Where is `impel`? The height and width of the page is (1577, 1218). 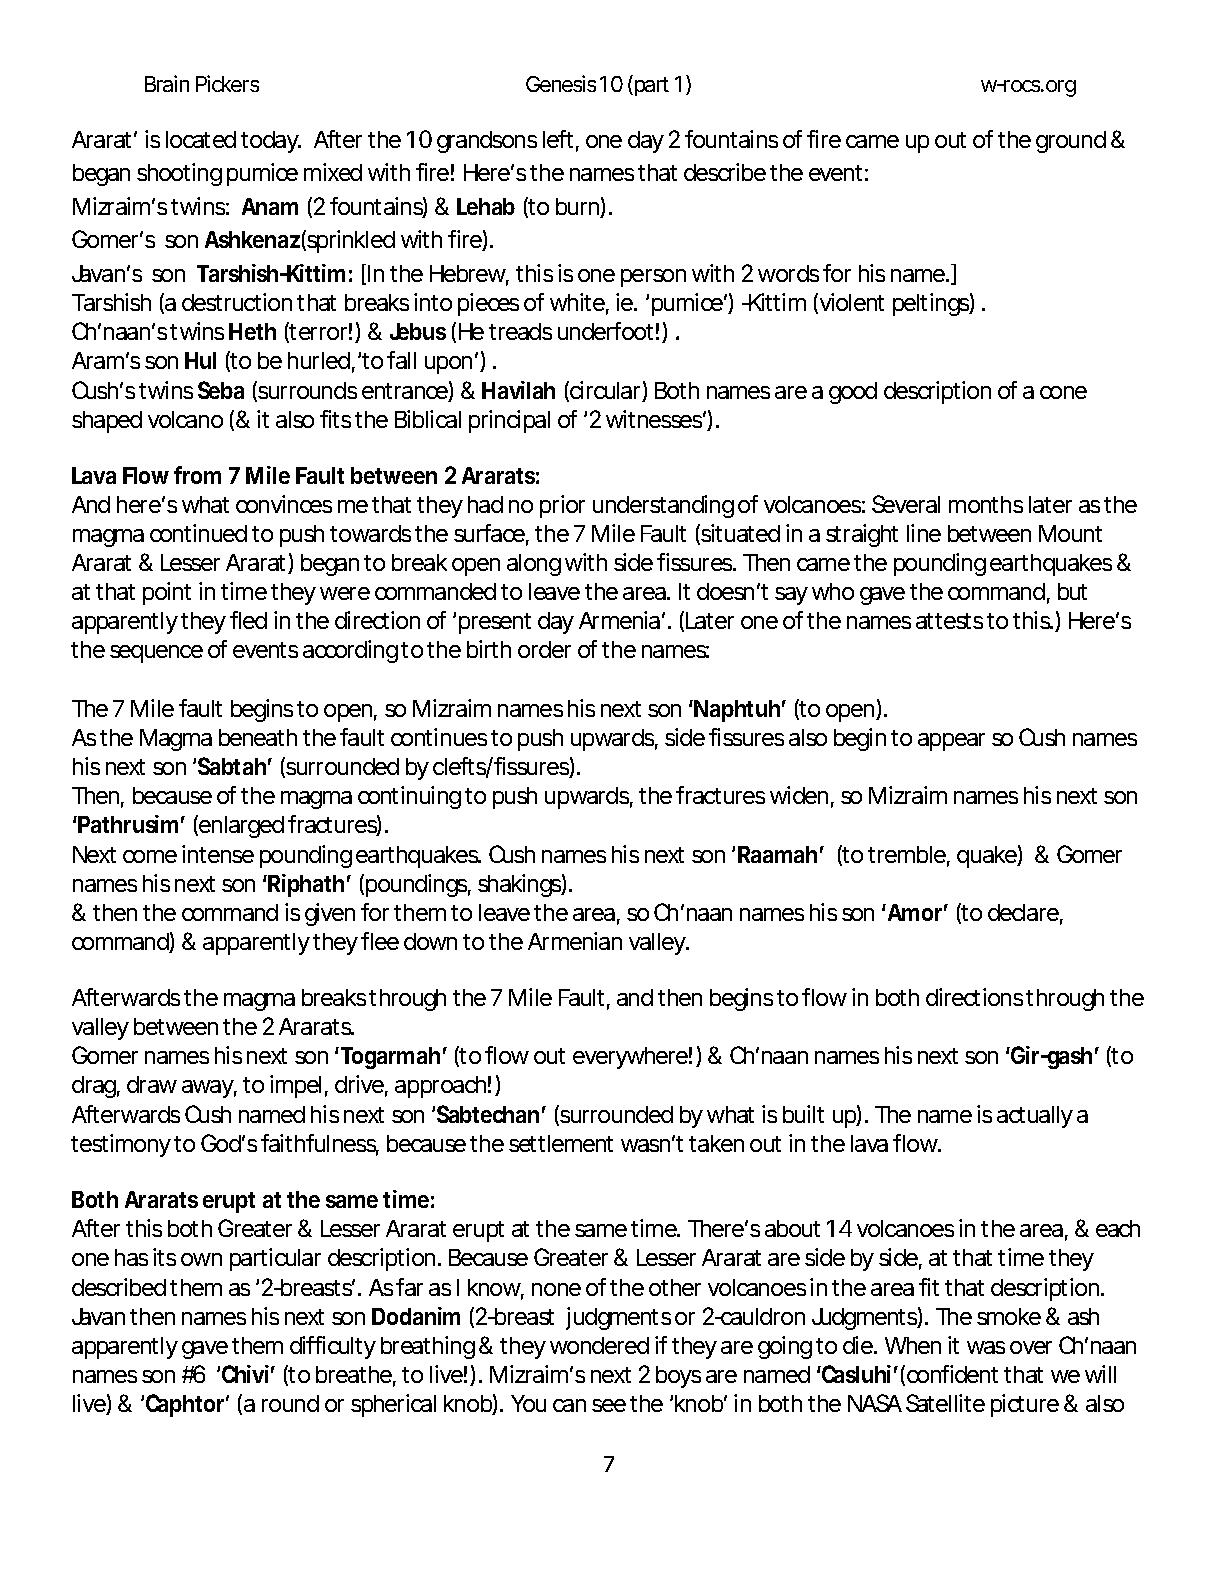
impel is located at coordinates (295, 1086).
